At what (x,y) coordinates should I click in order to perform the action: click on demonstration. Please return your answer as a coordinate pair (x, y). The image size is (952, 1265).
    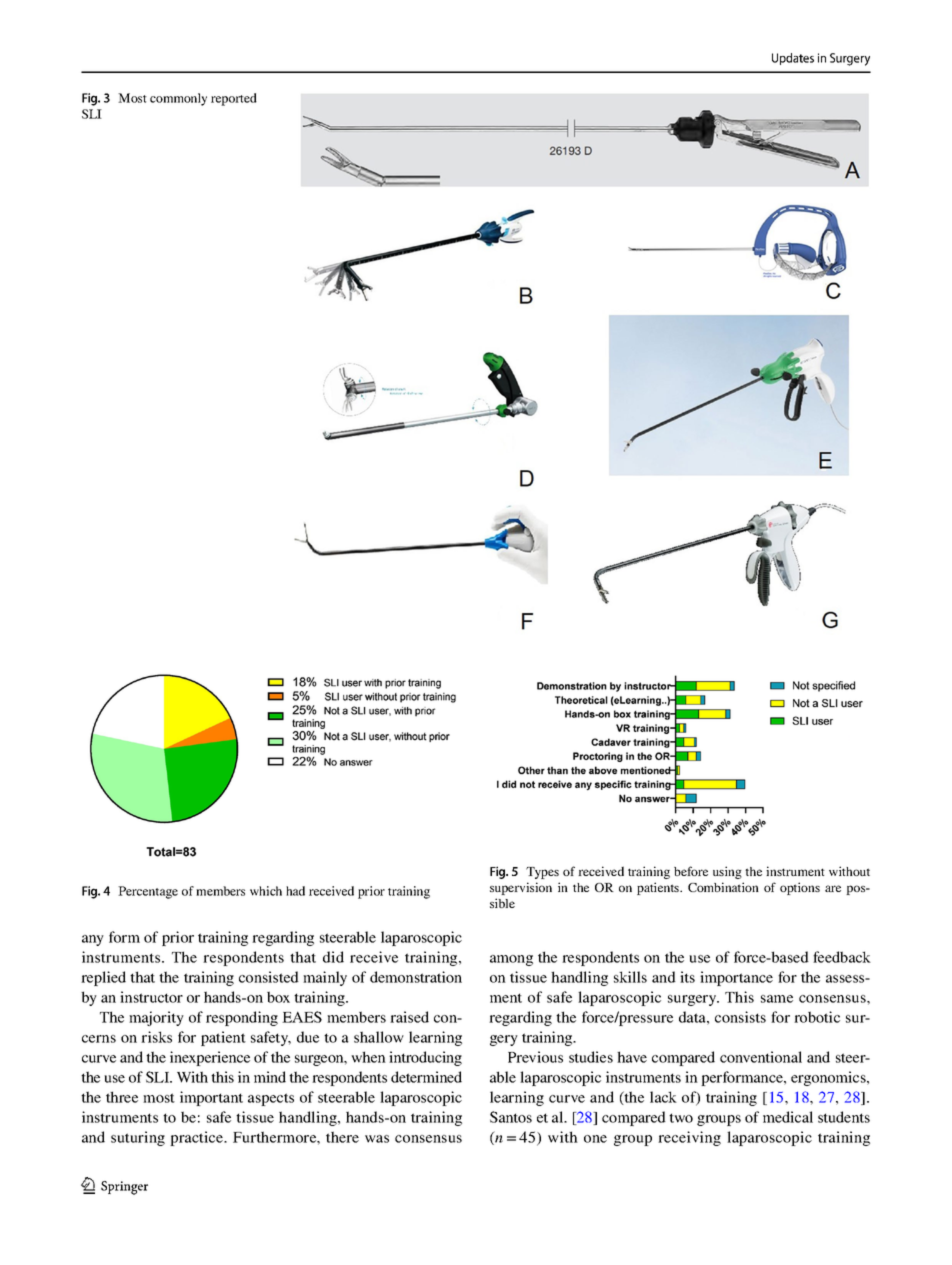
    Looking at the image, I should click on (416, 977).
